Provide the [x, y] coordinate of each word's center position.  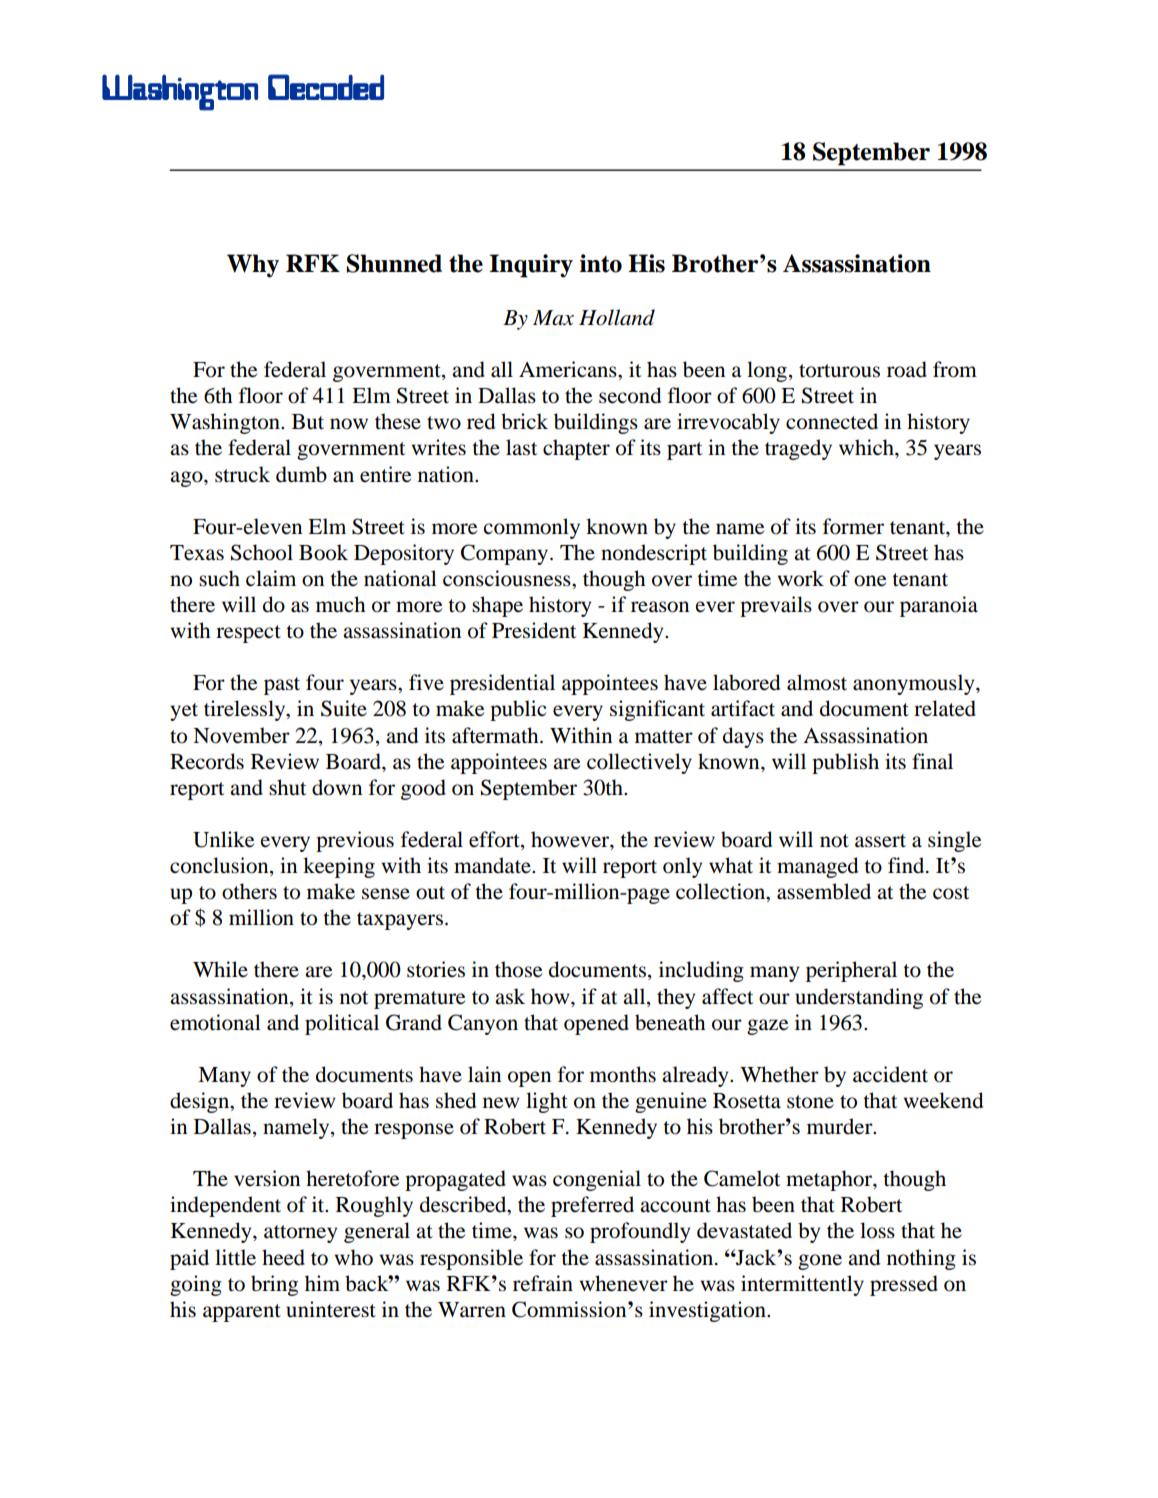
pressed [904, 1285]
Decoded [326, 87]
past [282, 686]
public [518, 710]
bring [274, 1285]
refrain [543, 1283]
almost [817, 682]
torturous [839, 371]
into [601, 263]
